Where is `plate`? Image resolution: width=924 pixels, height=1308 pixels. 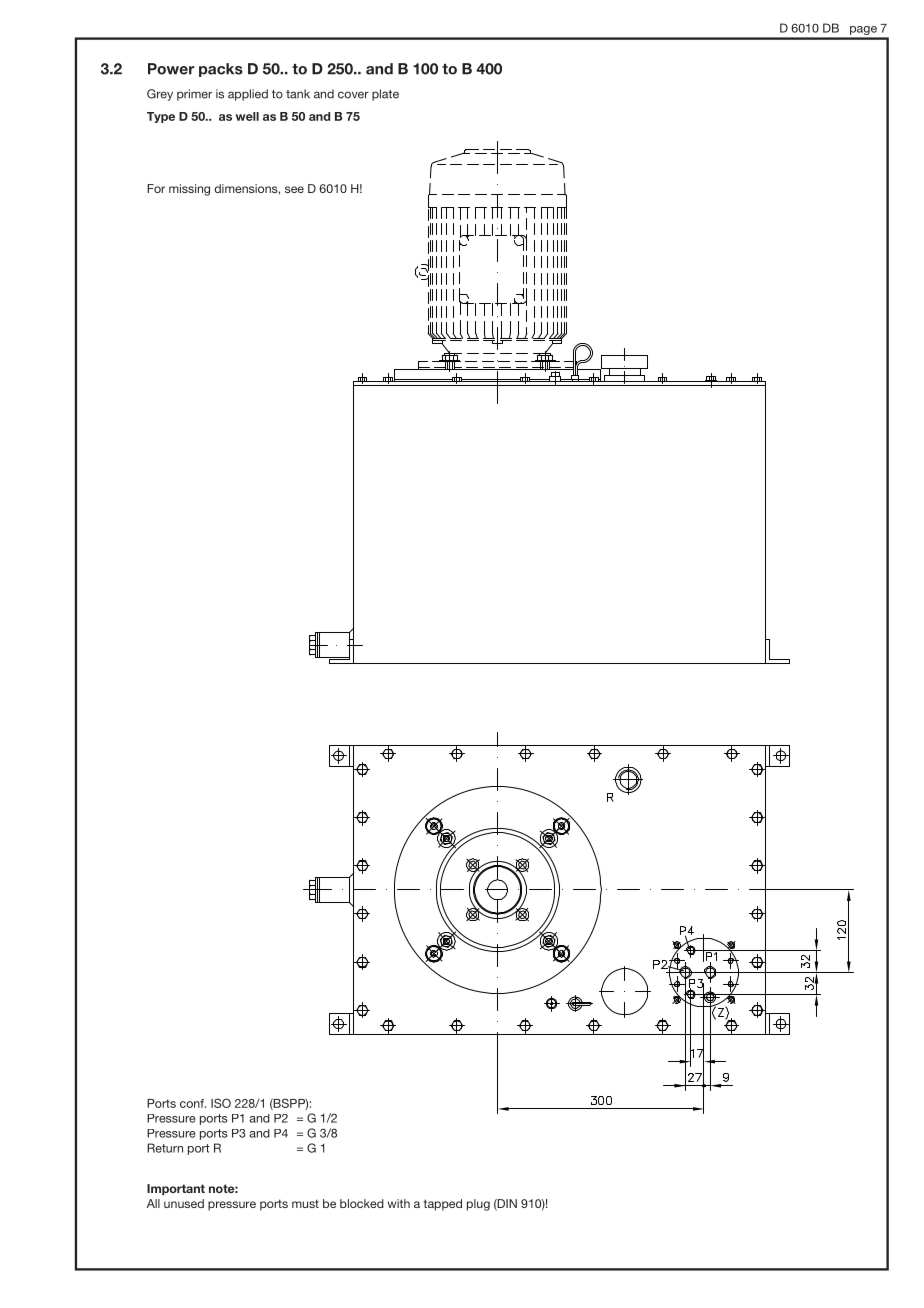 plate is located at coordinates (385, 95).
